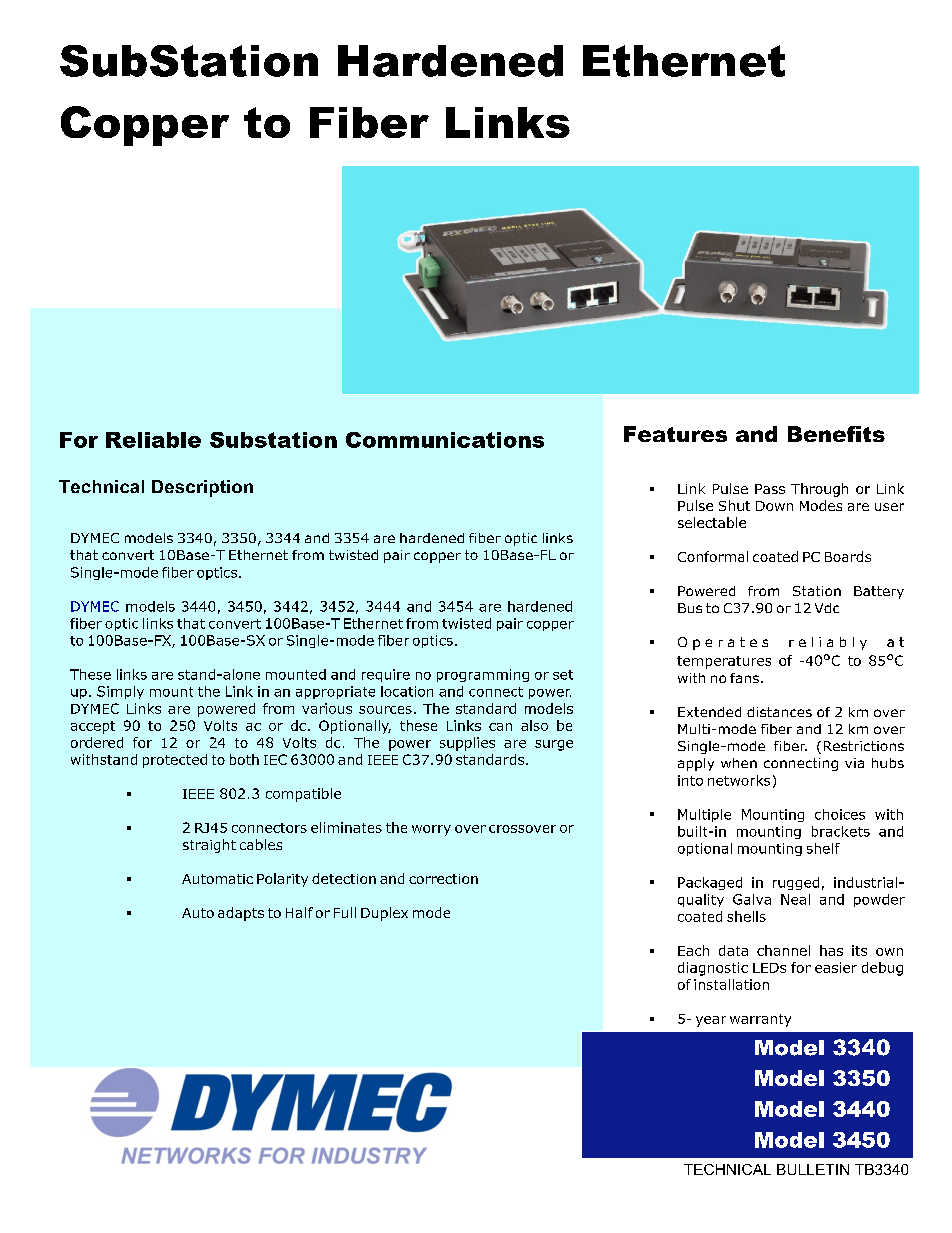 This screenshot has height=1233, width=952. What do you see at coordinates (241, 914) in the screenshot?
I see `adapts` at bounding box center [241, 914].
